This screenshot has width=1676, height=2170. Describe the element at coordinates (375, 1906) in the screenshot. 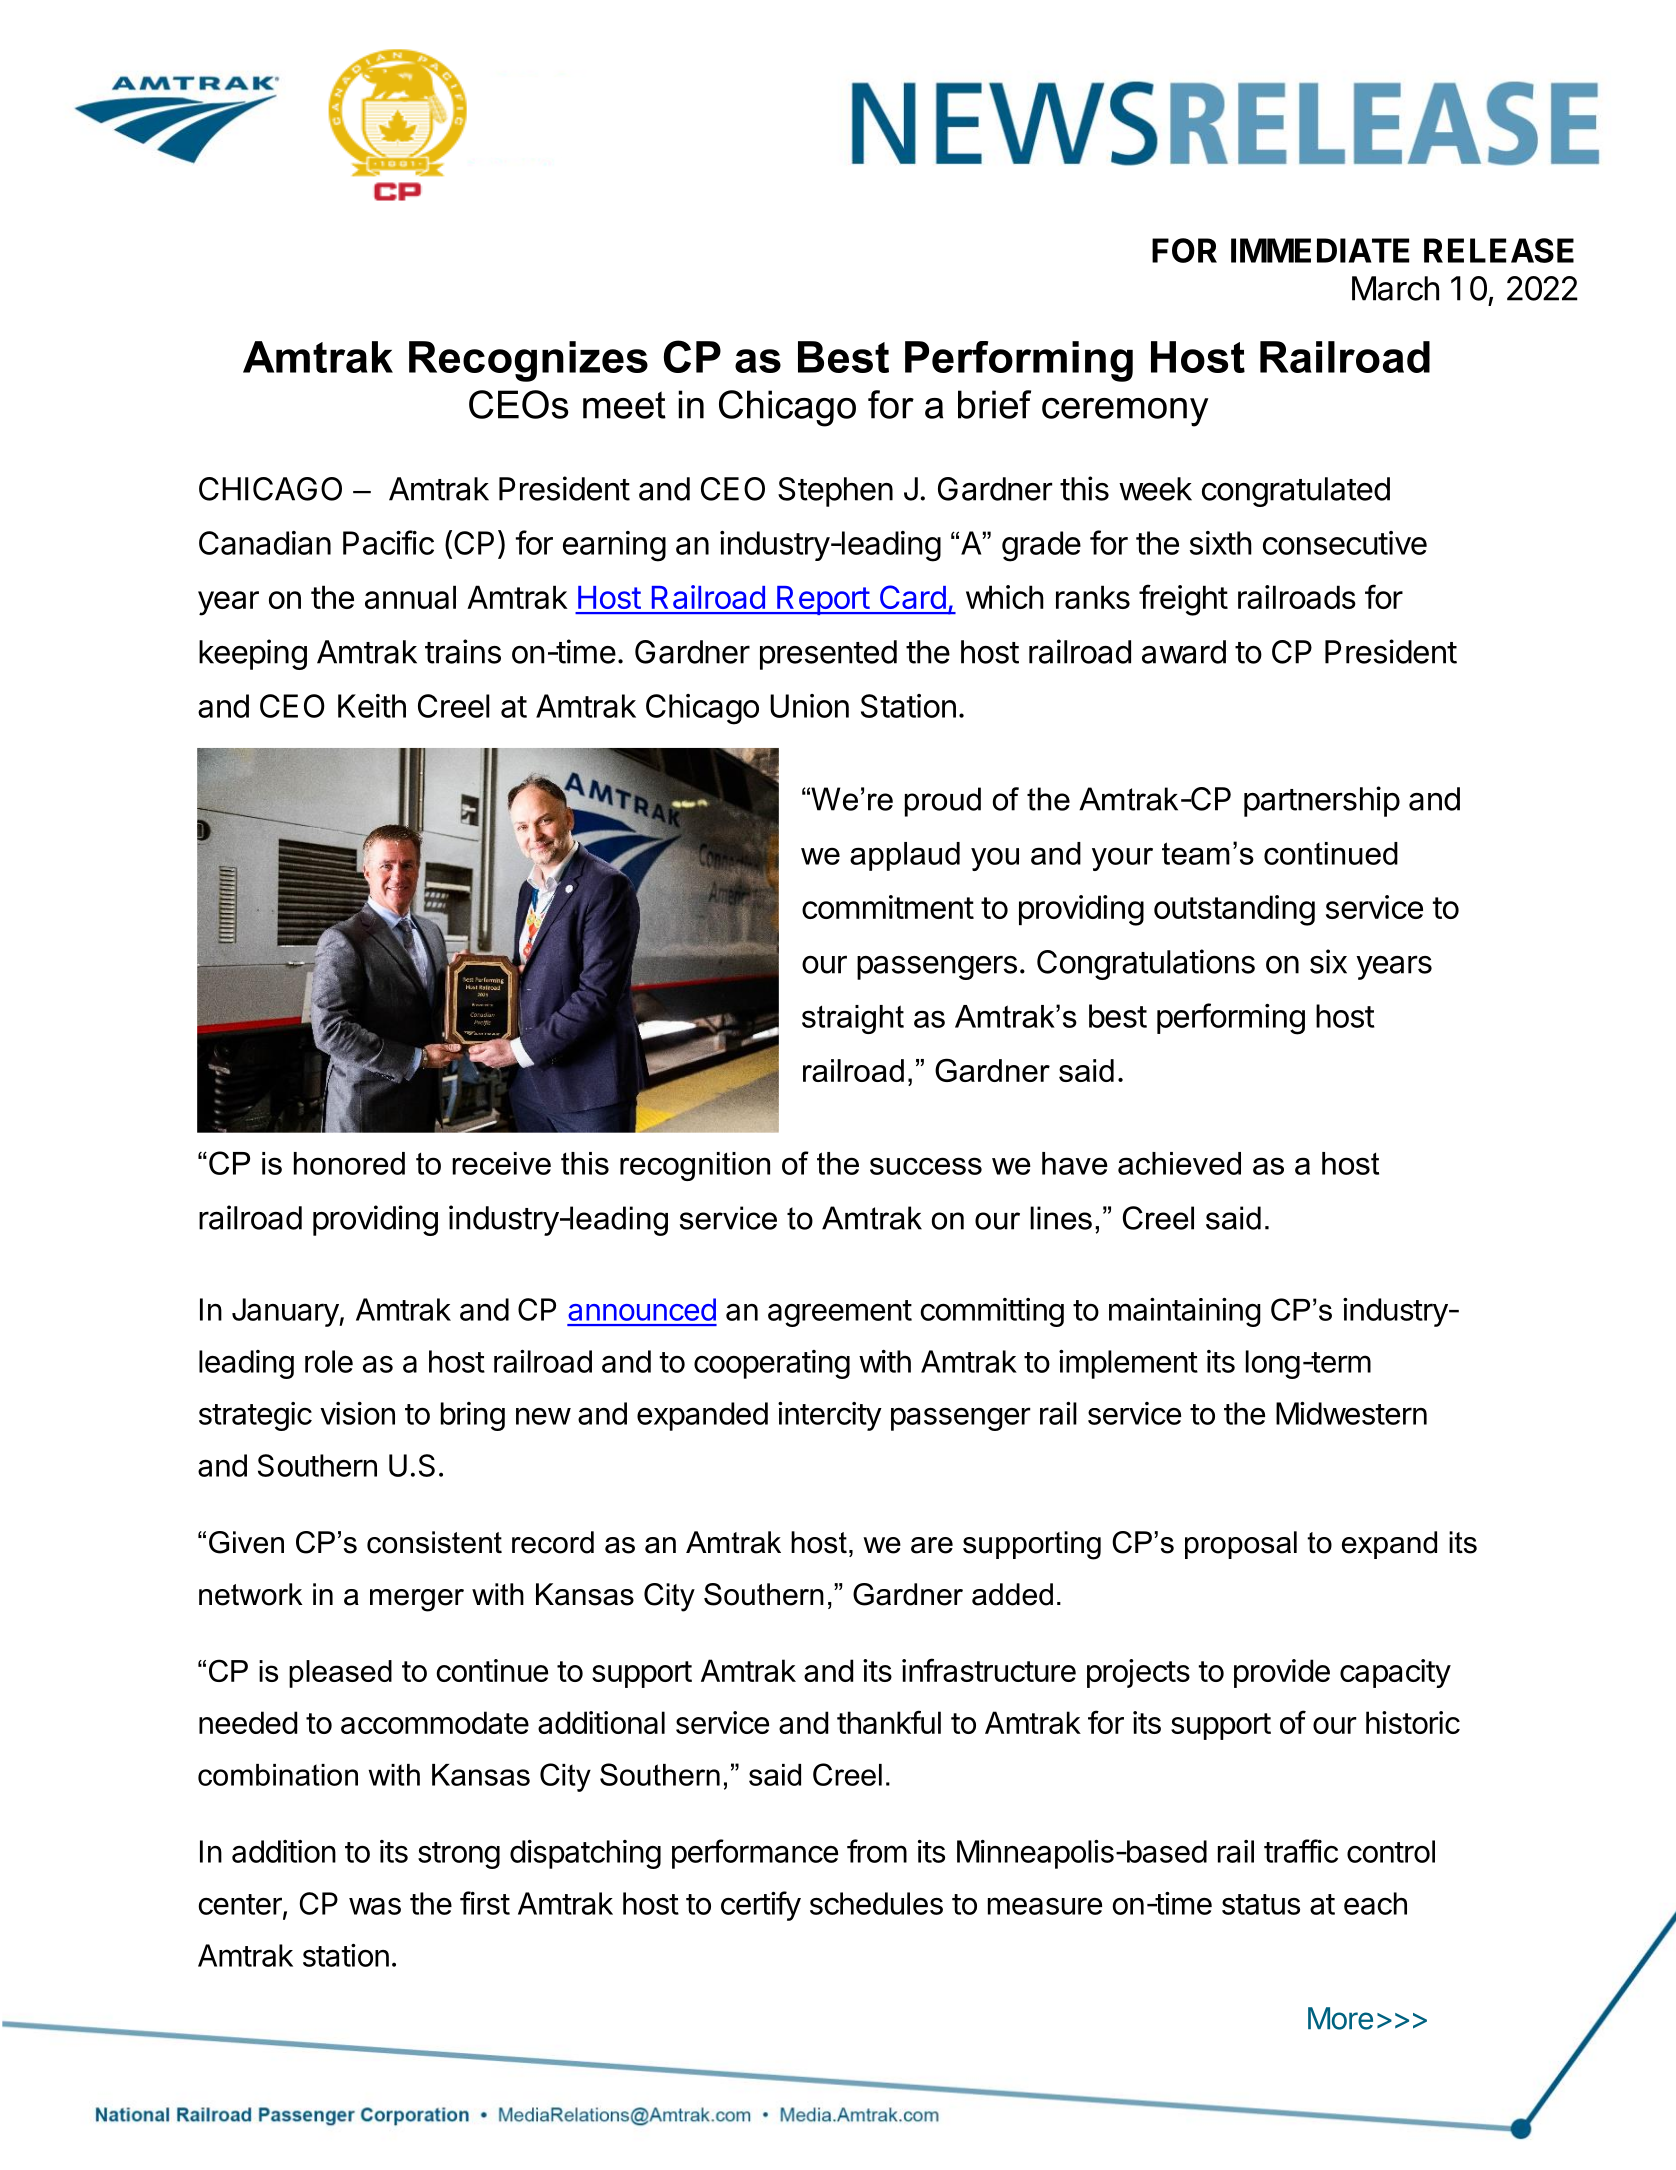

I see `was` at that location.
